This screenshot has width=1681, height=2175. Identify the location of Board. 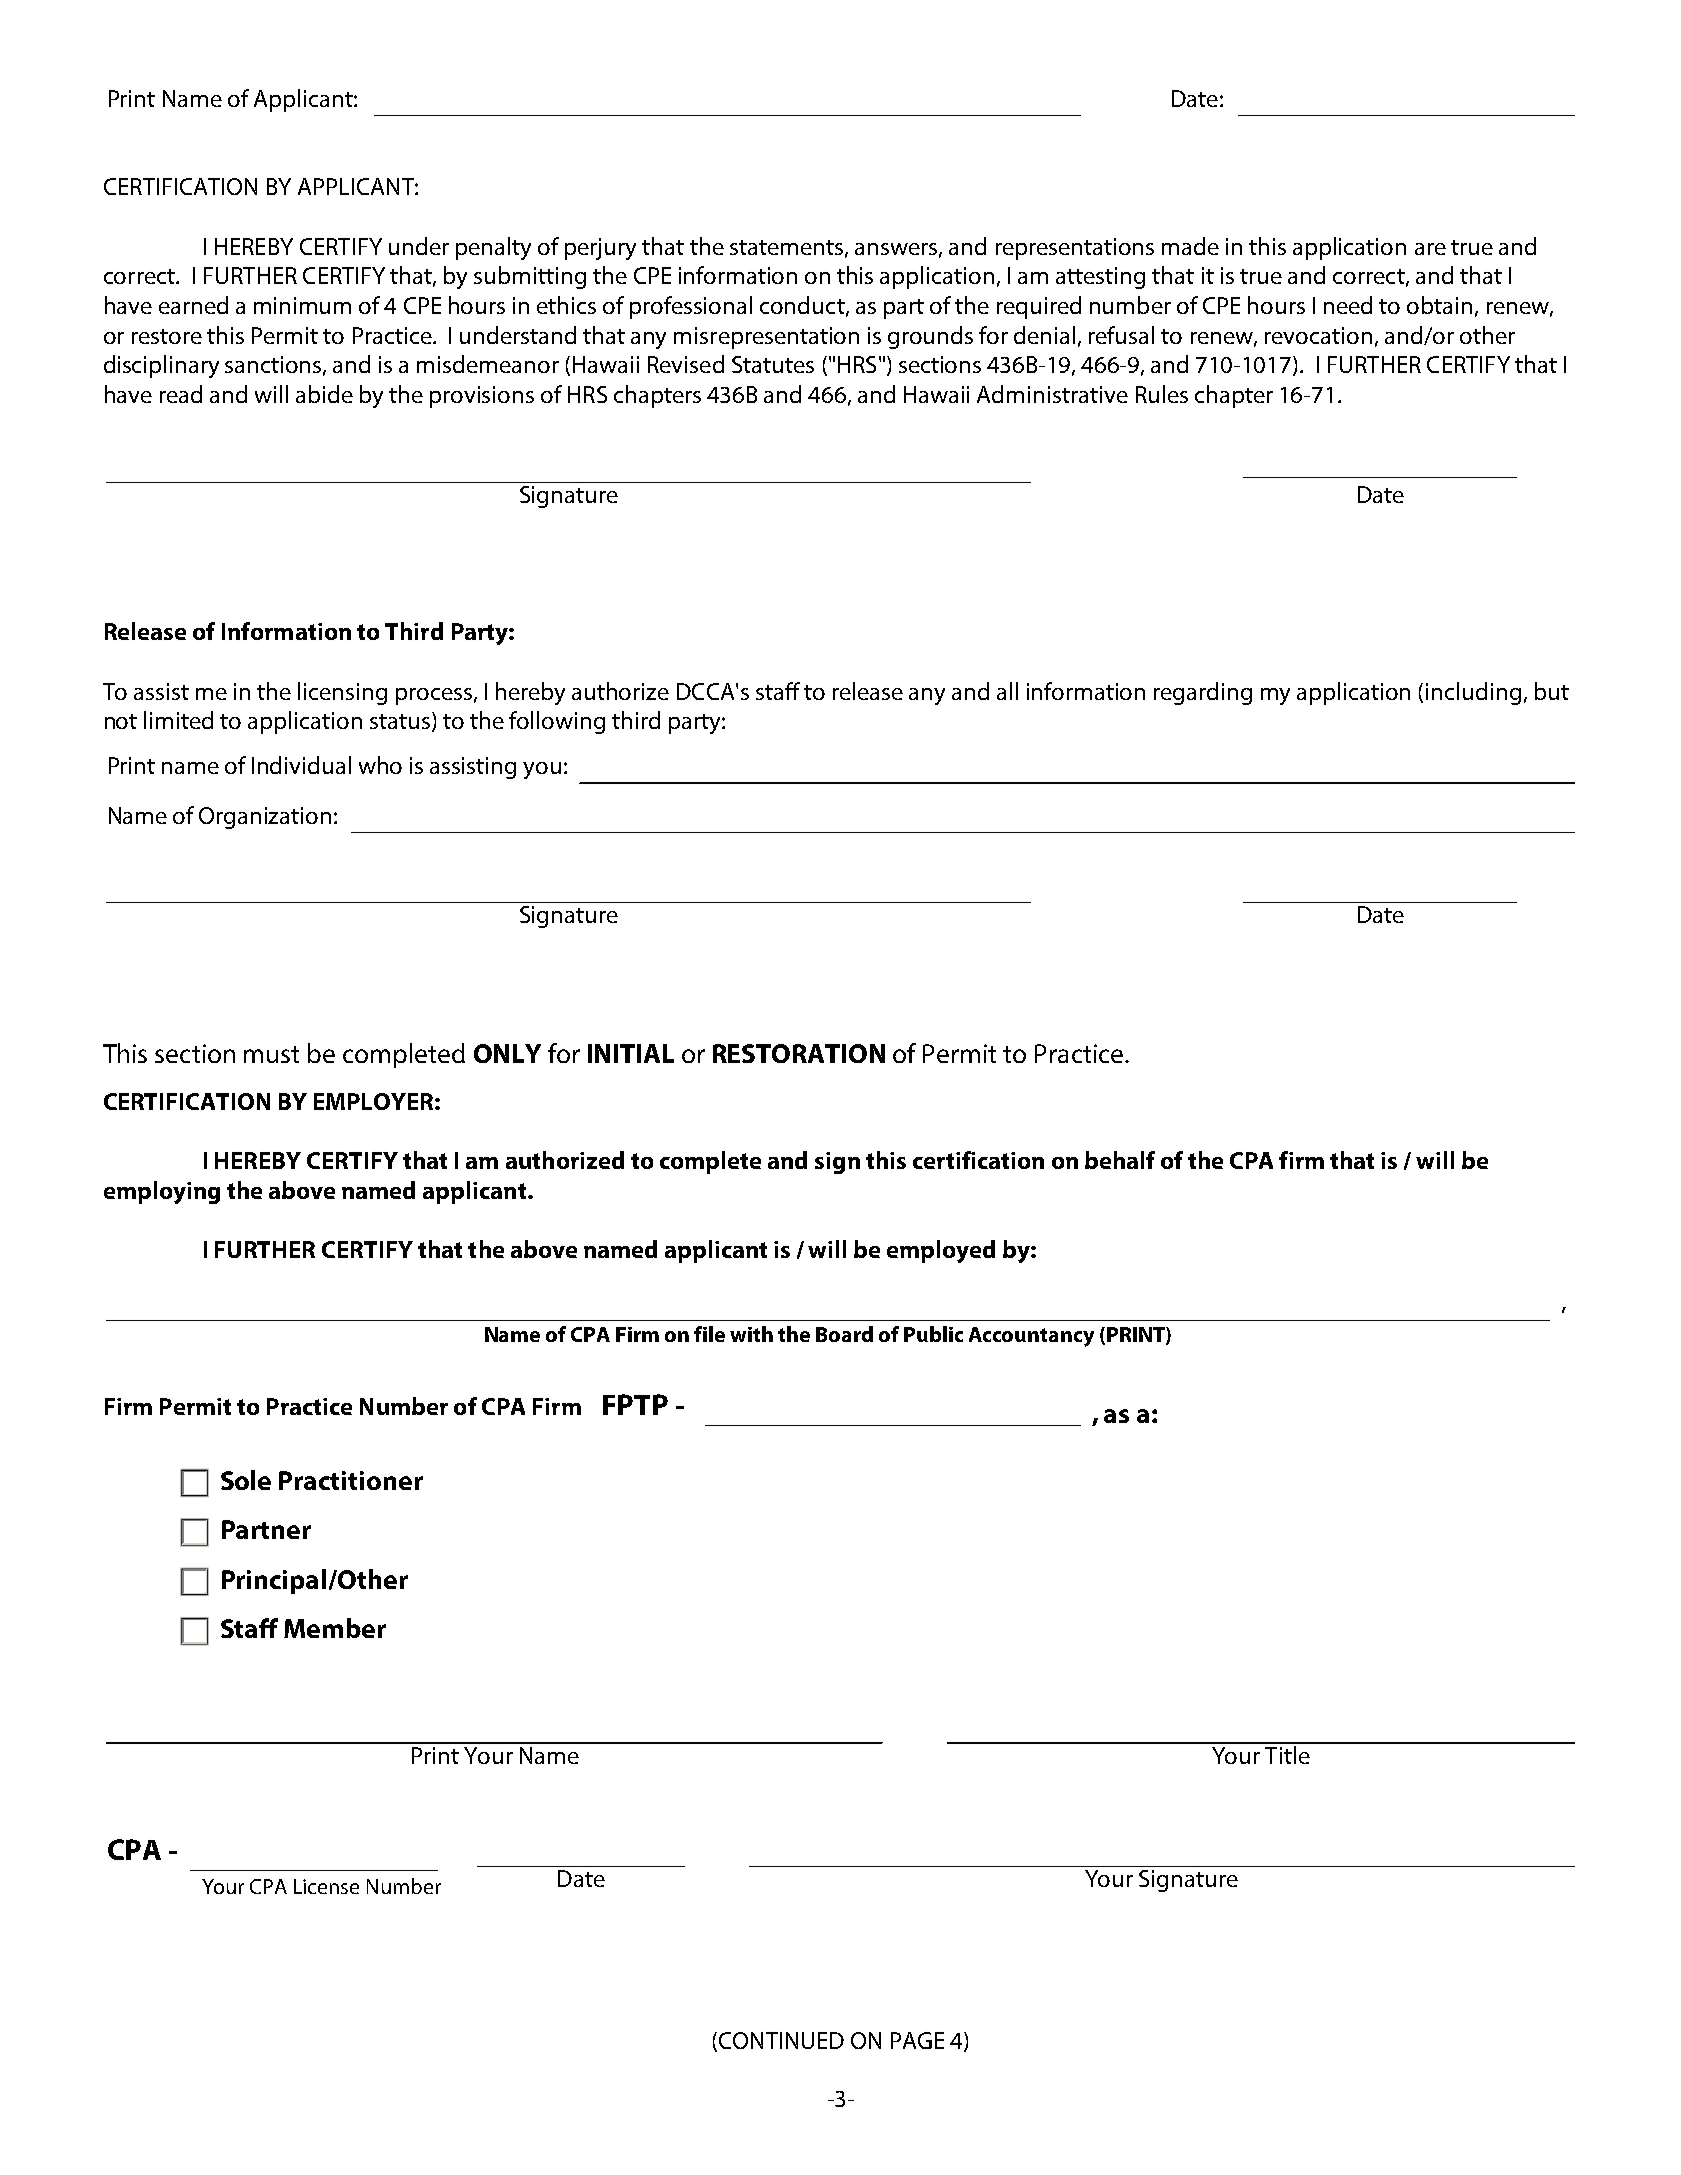
(844, 1334).
